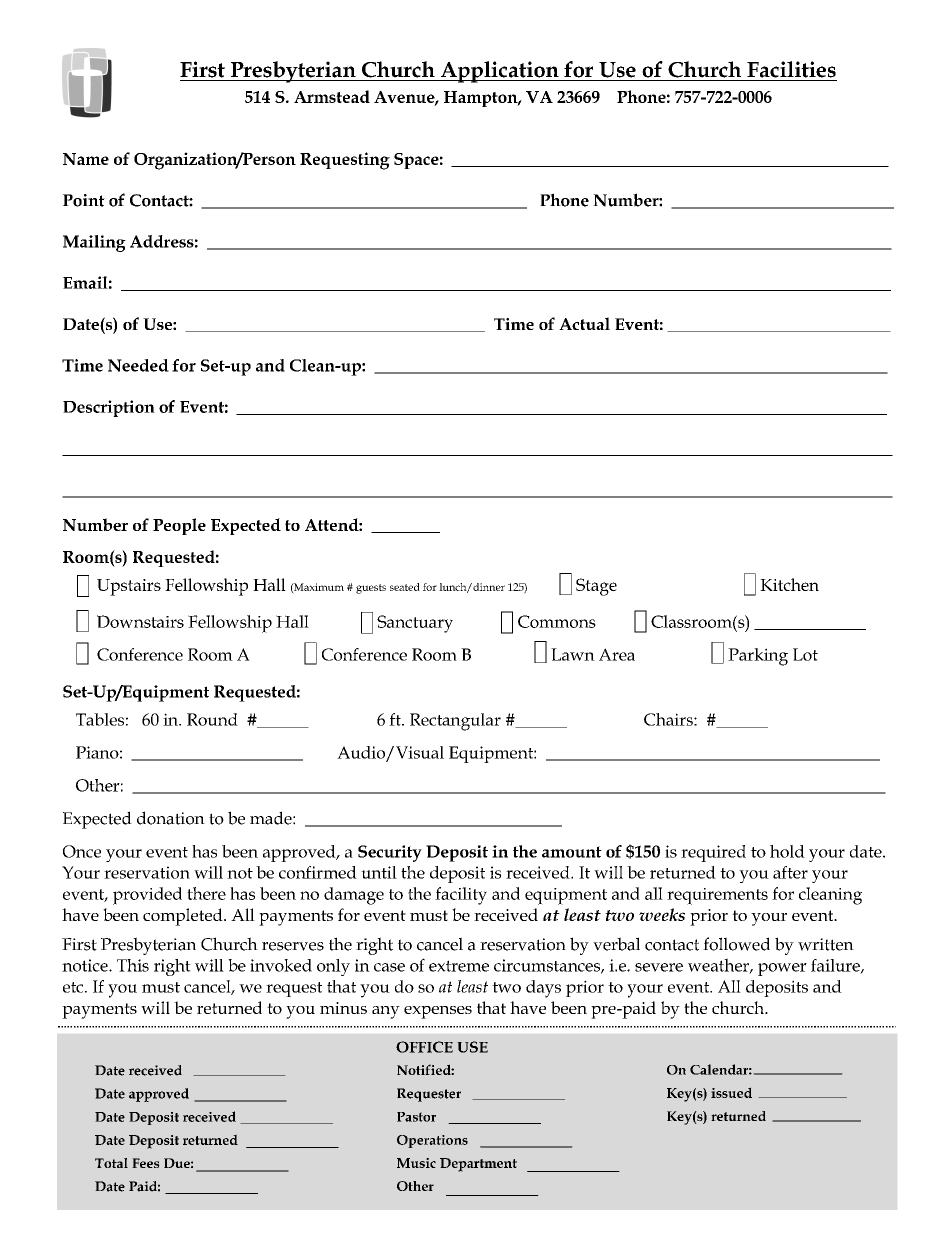 Image resolution: width=952 pixels, height=1233 pixels. What do you see at coordinates (405, 587) in the image?
I see `seated` at bounding box center [405, 587].
